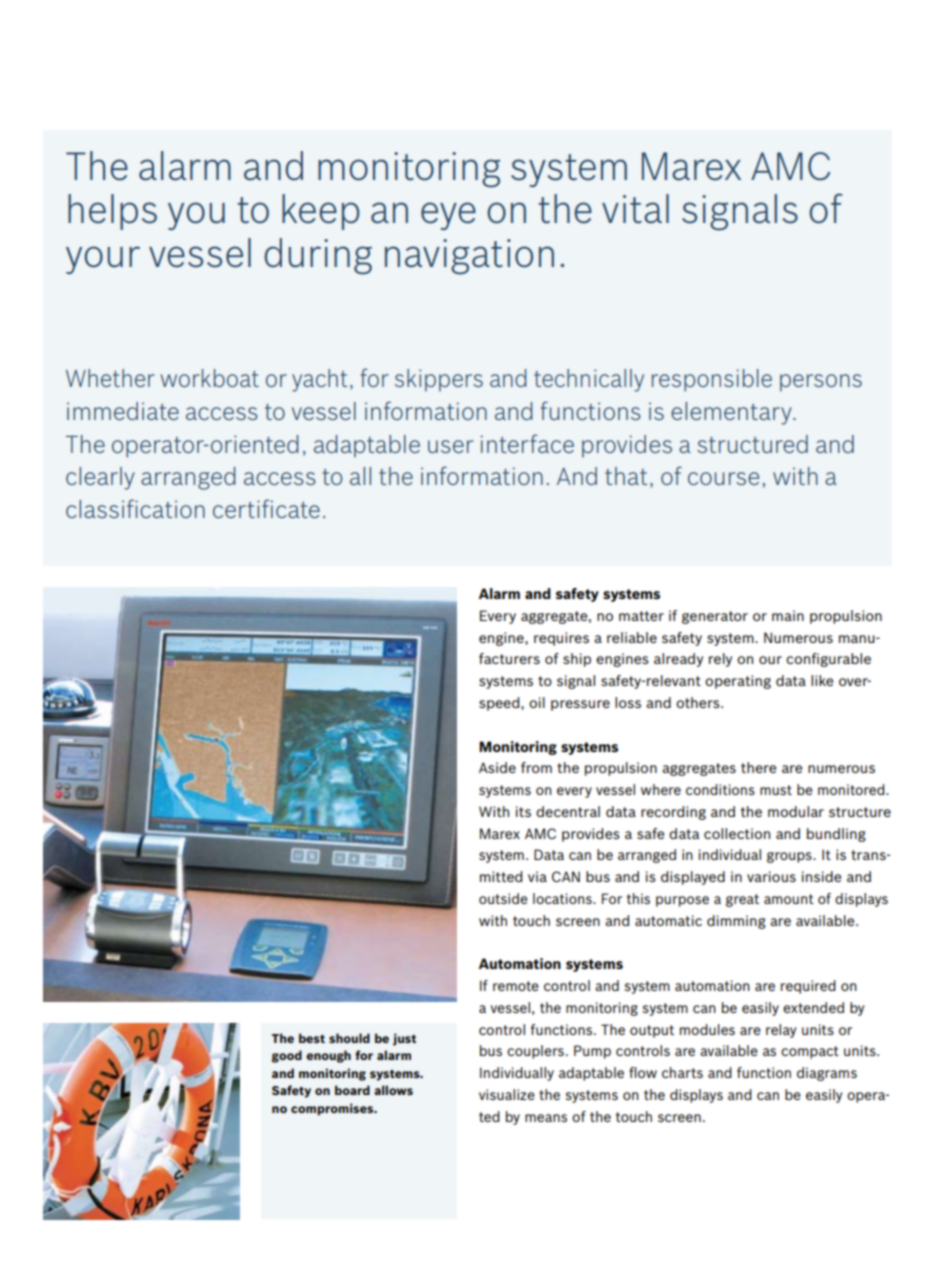  Describe the element at coordinates (450, 446) in the screenshot. I see `user` at that location.
